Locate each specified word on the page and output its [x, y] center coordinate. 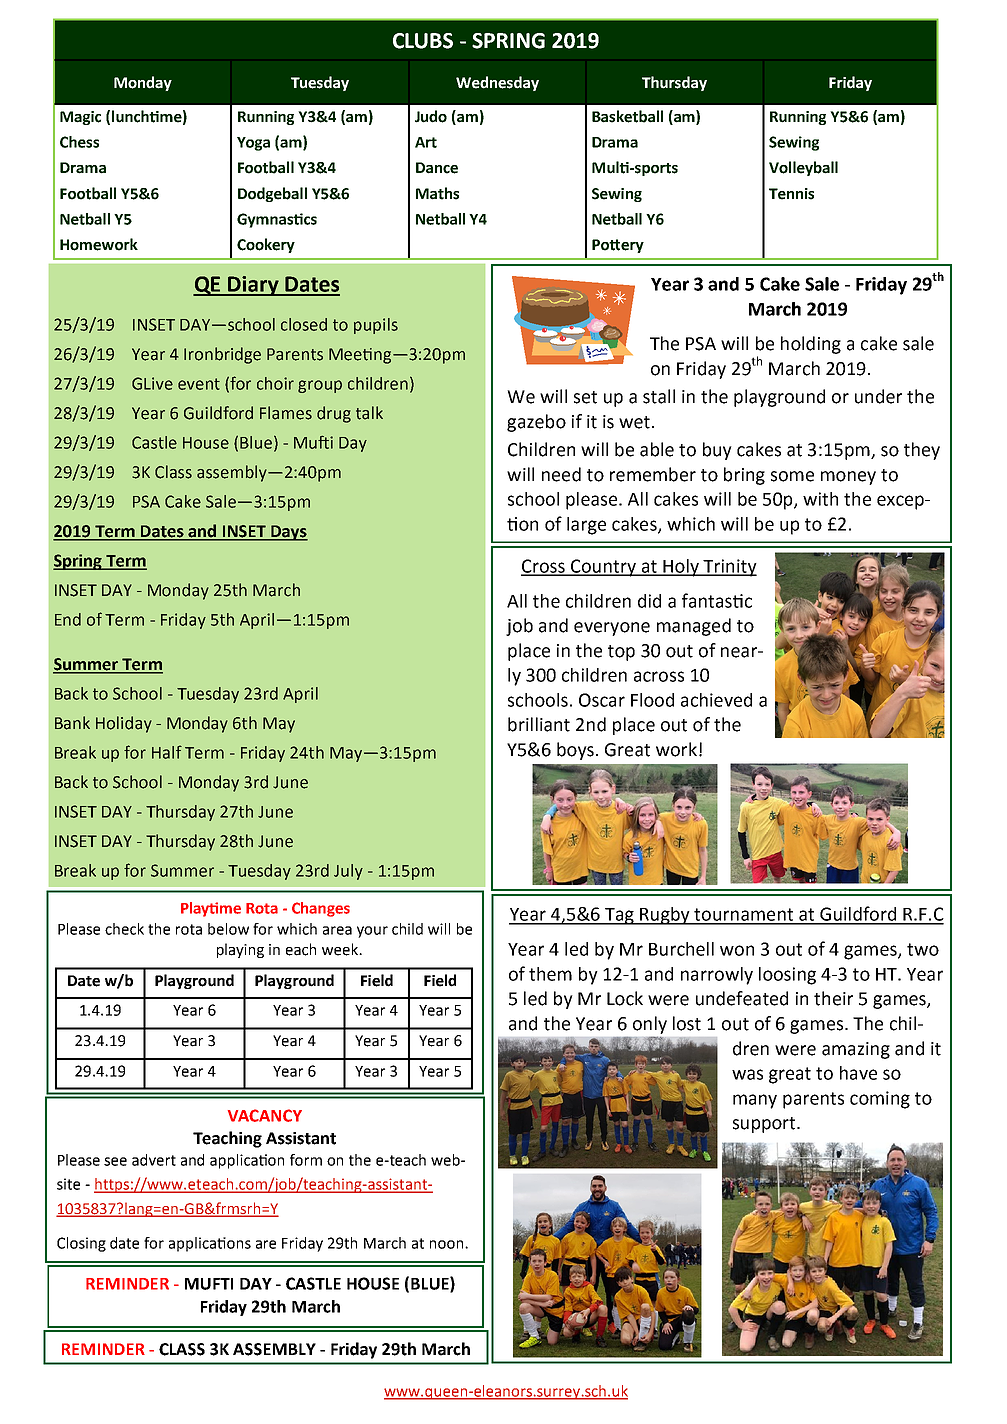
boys [575, 751]
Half [167, 752]
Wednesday [497, 83]
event [199, 384]
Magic [80, 118]
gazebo [536, 423]
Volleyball [803, 168]
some [792, 476]
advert [154, 1160]
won [737, 950]
